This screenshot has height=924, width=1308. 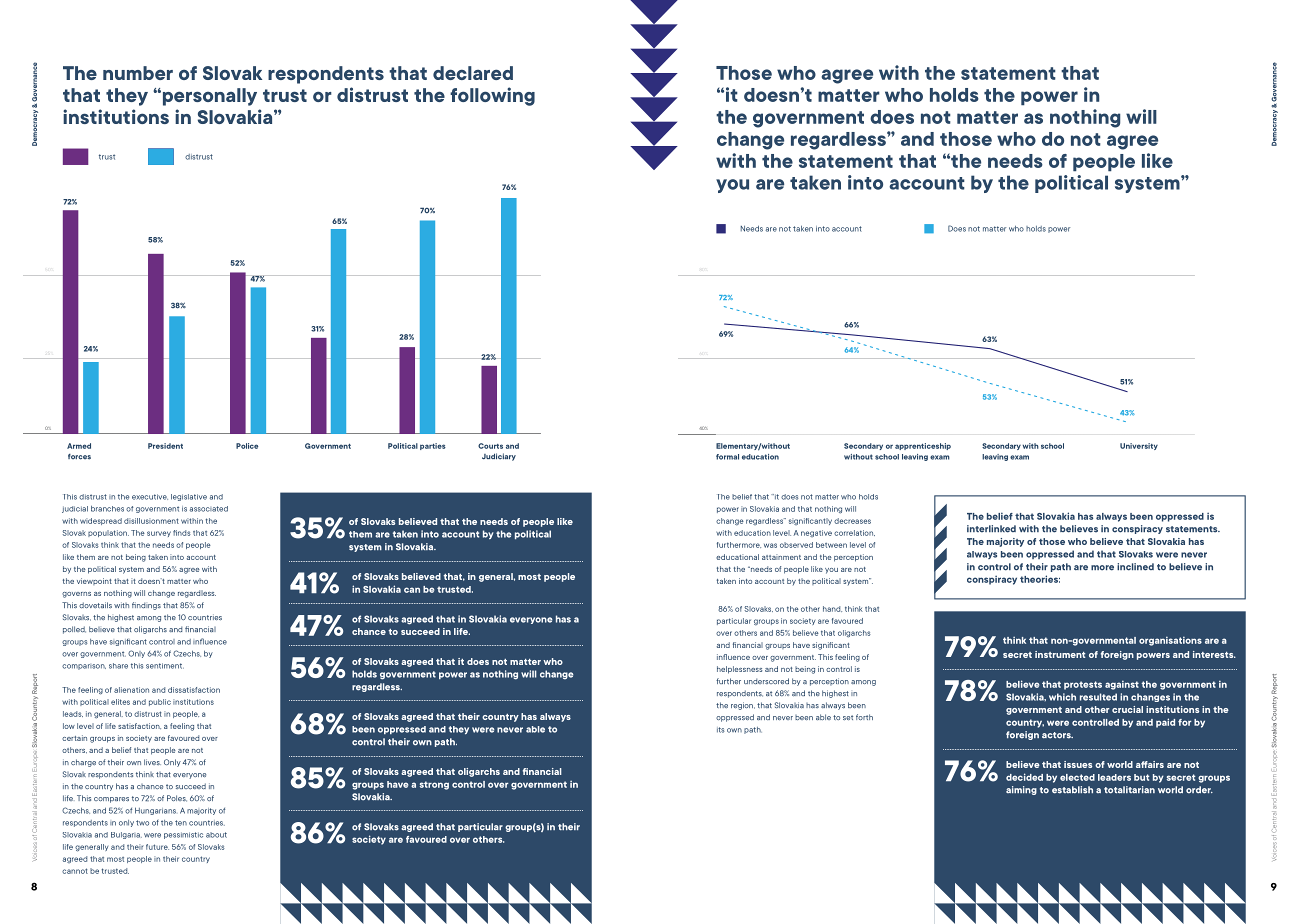 I want to click on strong, so click(x=434, y=785).
